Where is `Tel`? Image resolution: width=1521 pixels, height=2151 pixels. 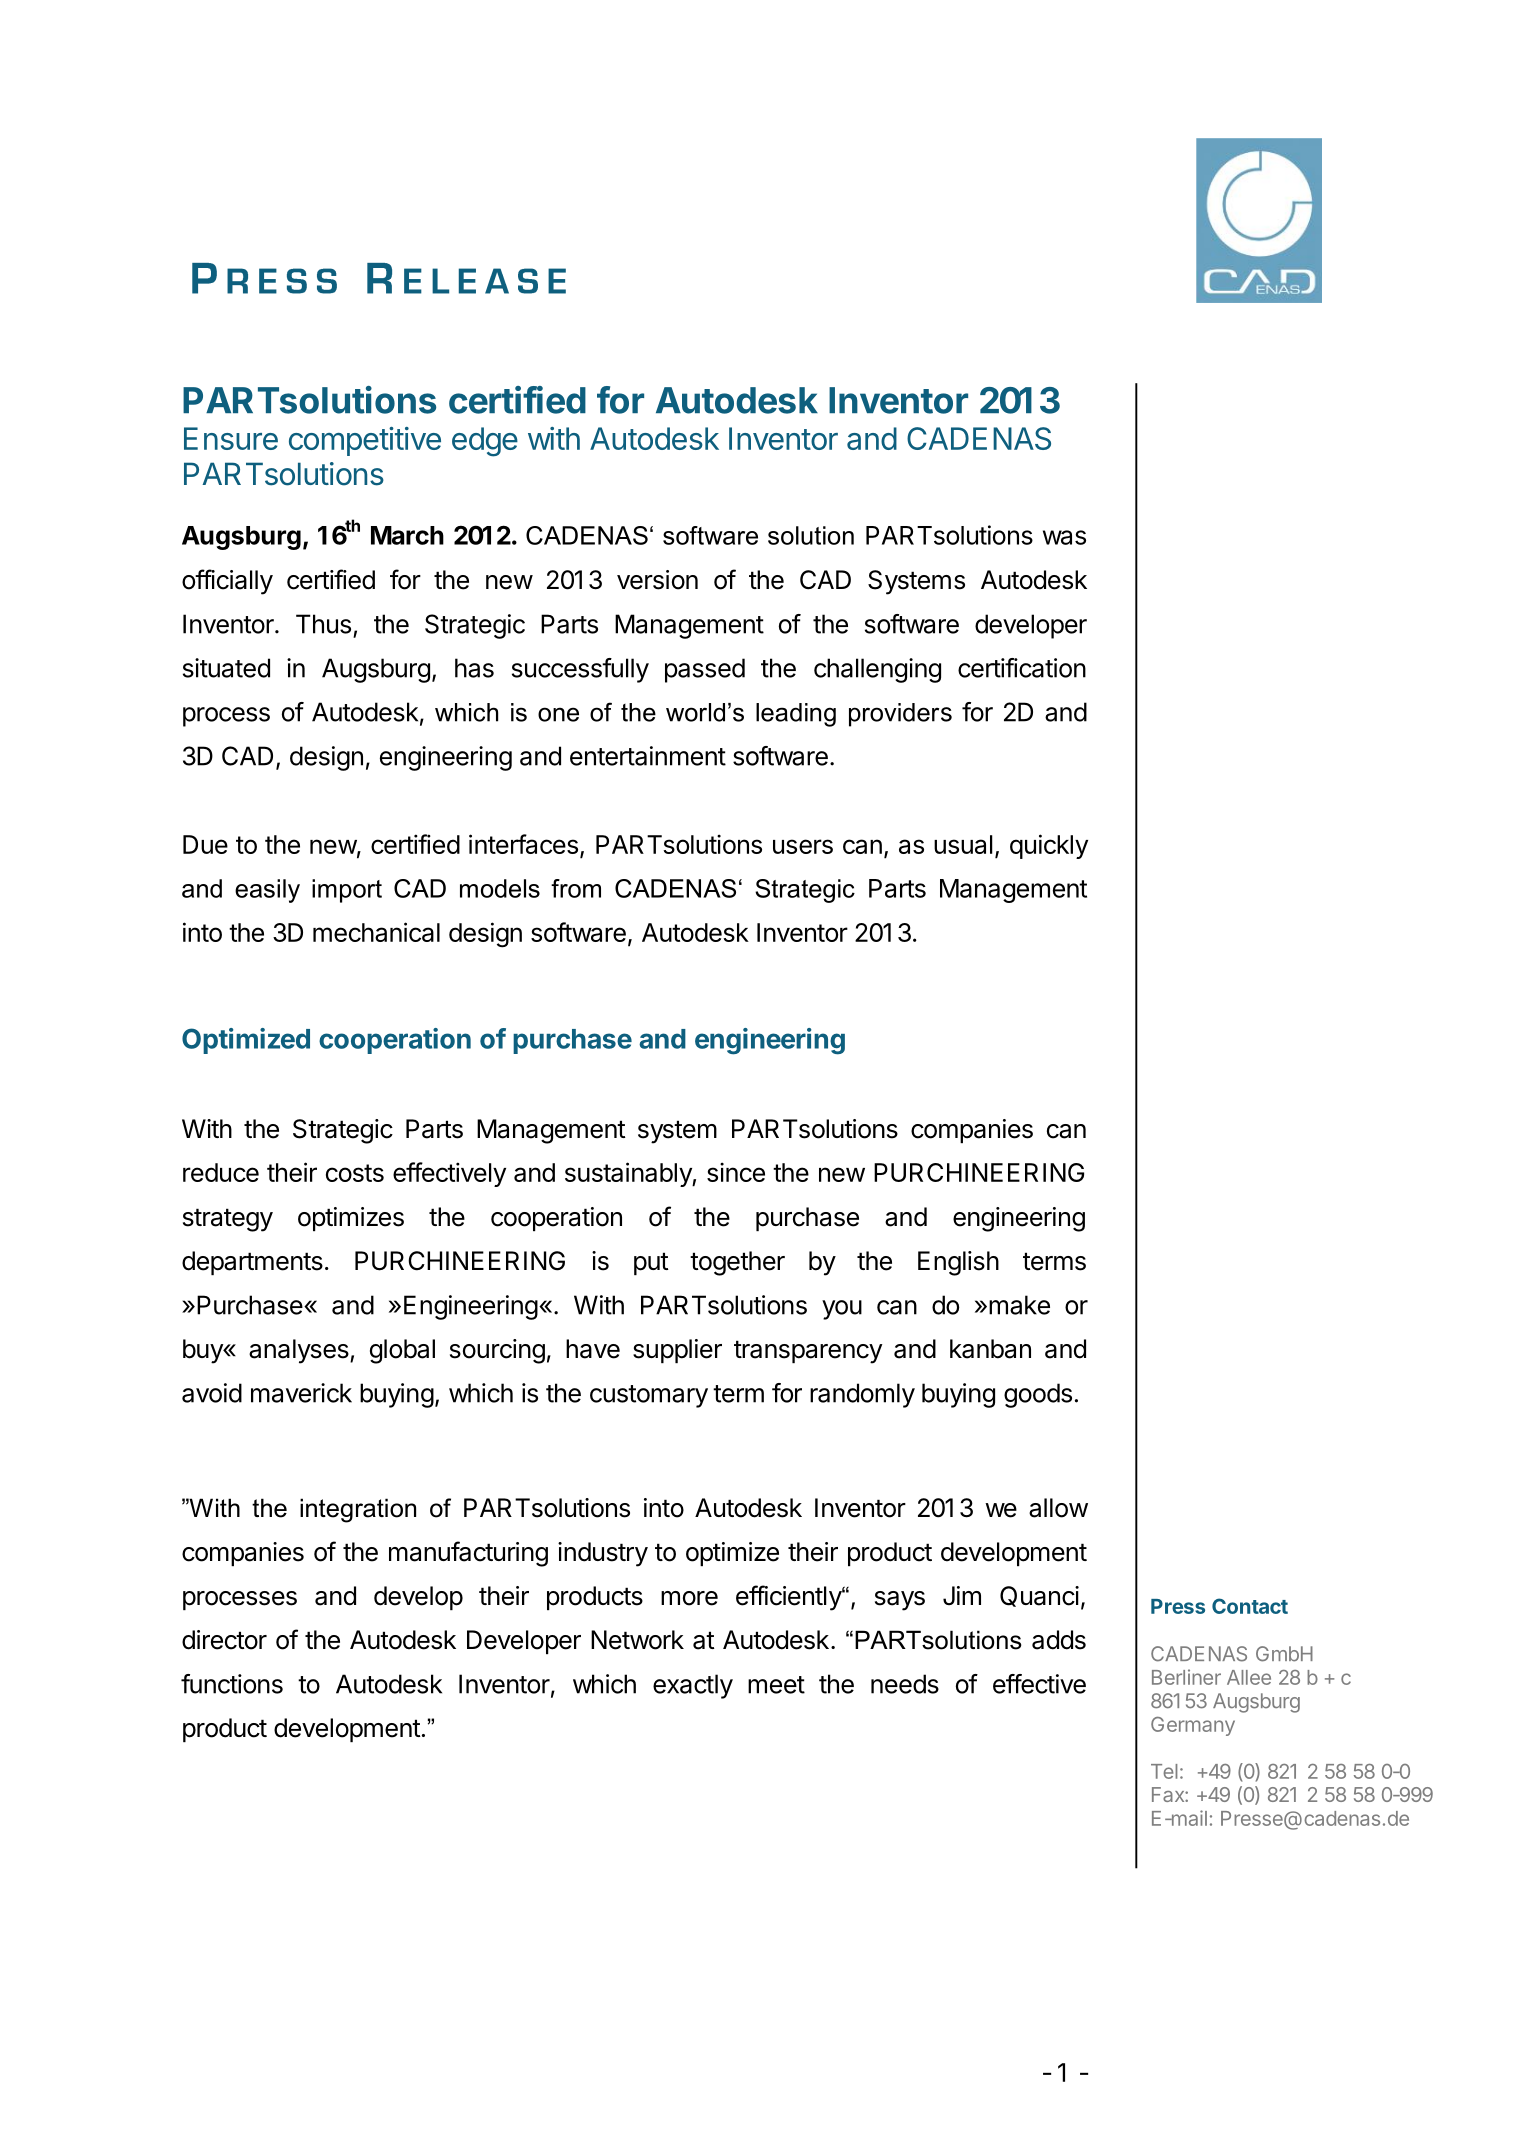
Tel is located at coordinates (1164, 1771).
